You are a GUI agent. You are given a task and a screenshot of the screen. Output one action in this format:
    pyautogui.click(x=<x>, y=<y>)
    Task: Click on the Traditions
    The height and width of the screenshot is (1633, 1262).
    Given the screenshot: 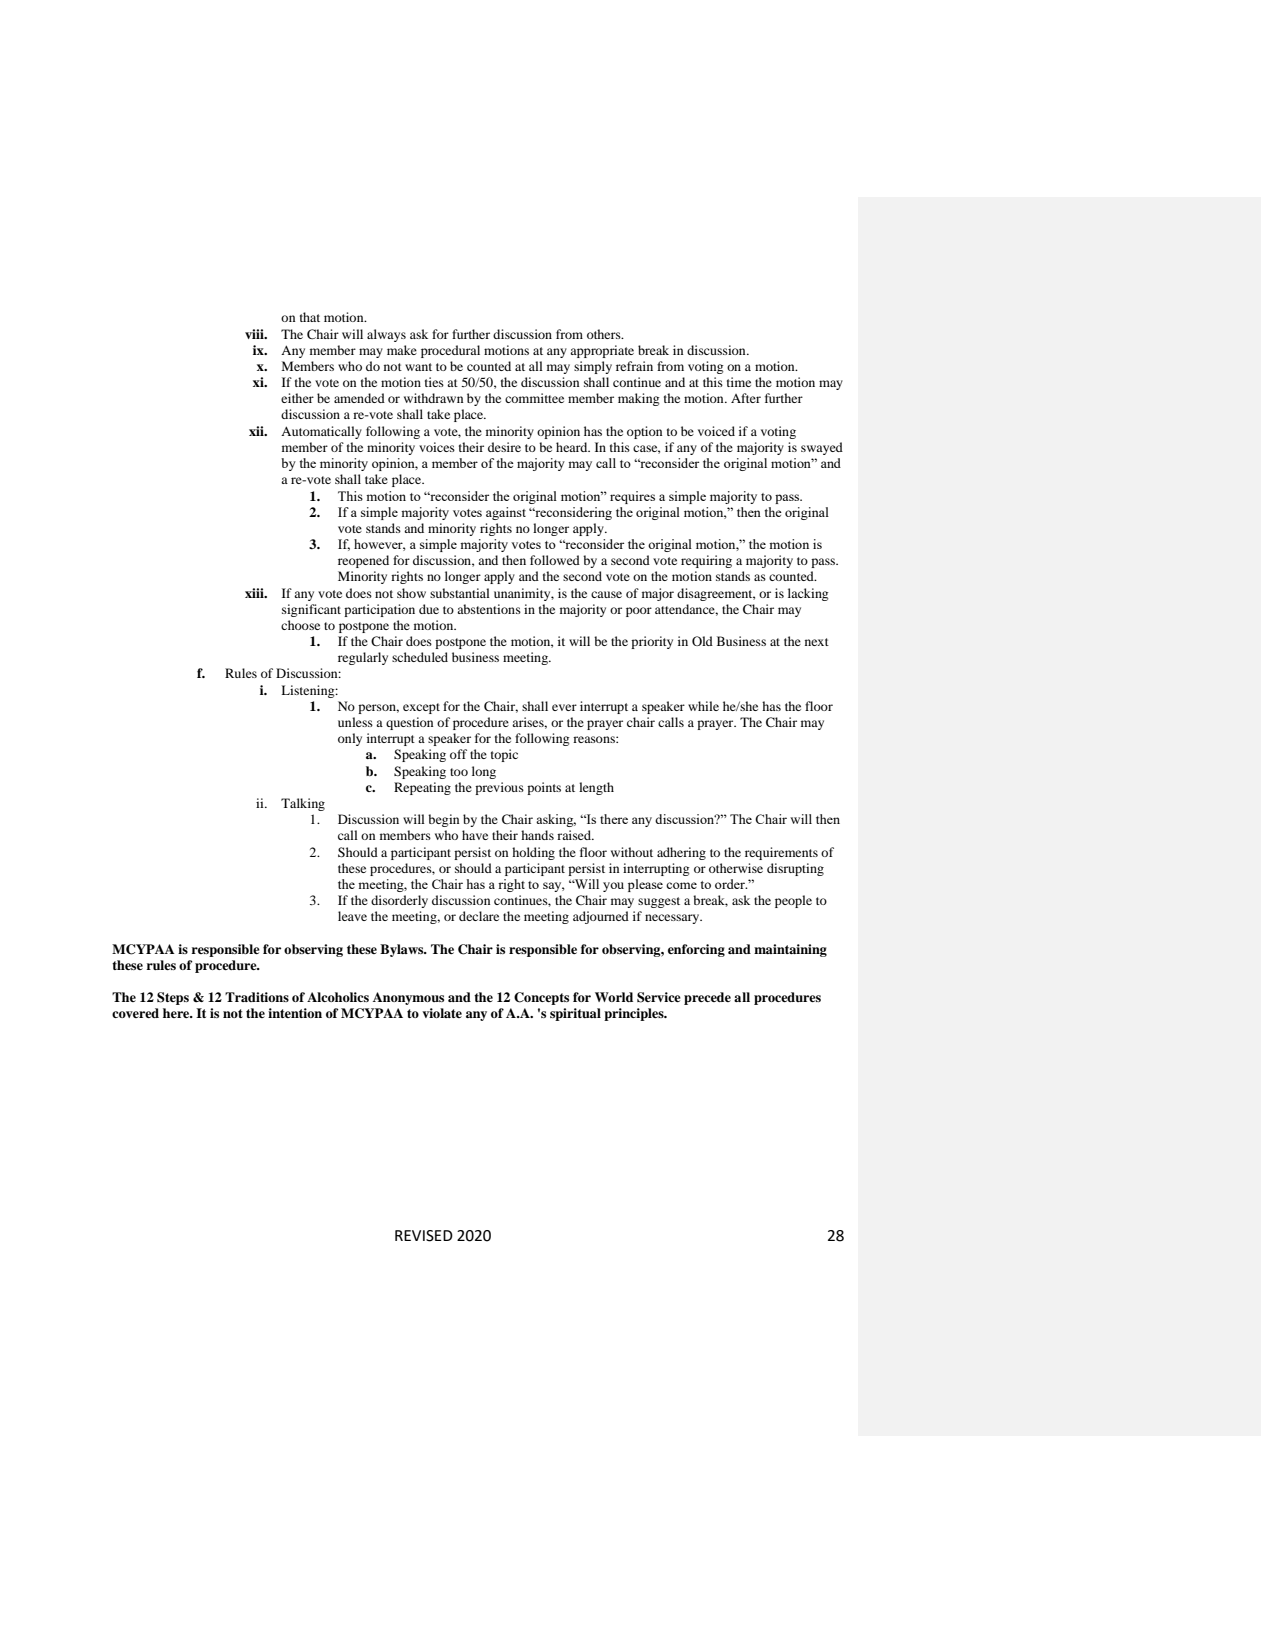 What is the action you would take?
    pyautogui.click(x=257, y=997)
